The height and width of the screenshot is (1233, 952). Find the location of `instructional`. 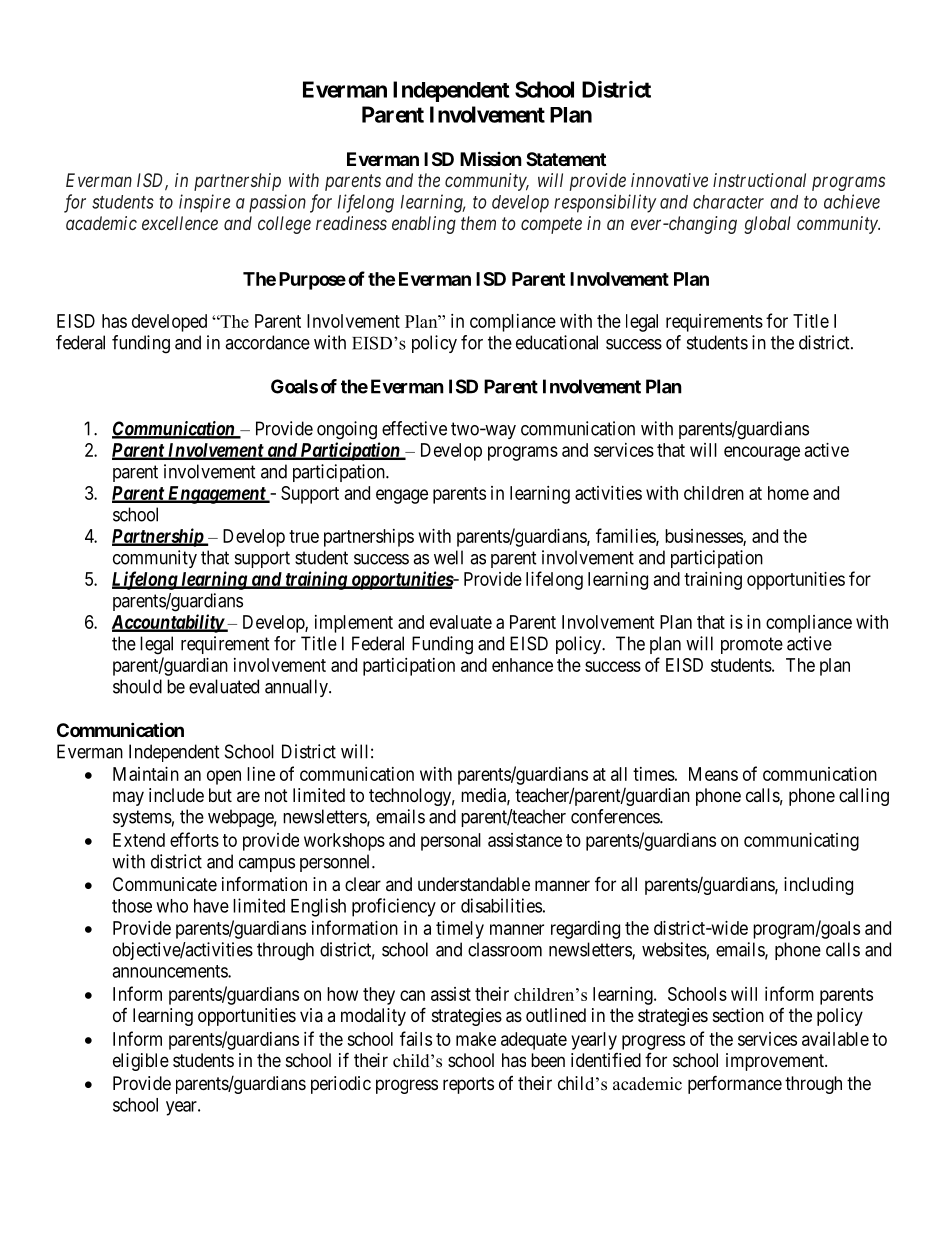

instructional is located at coordinates (759, 180).
